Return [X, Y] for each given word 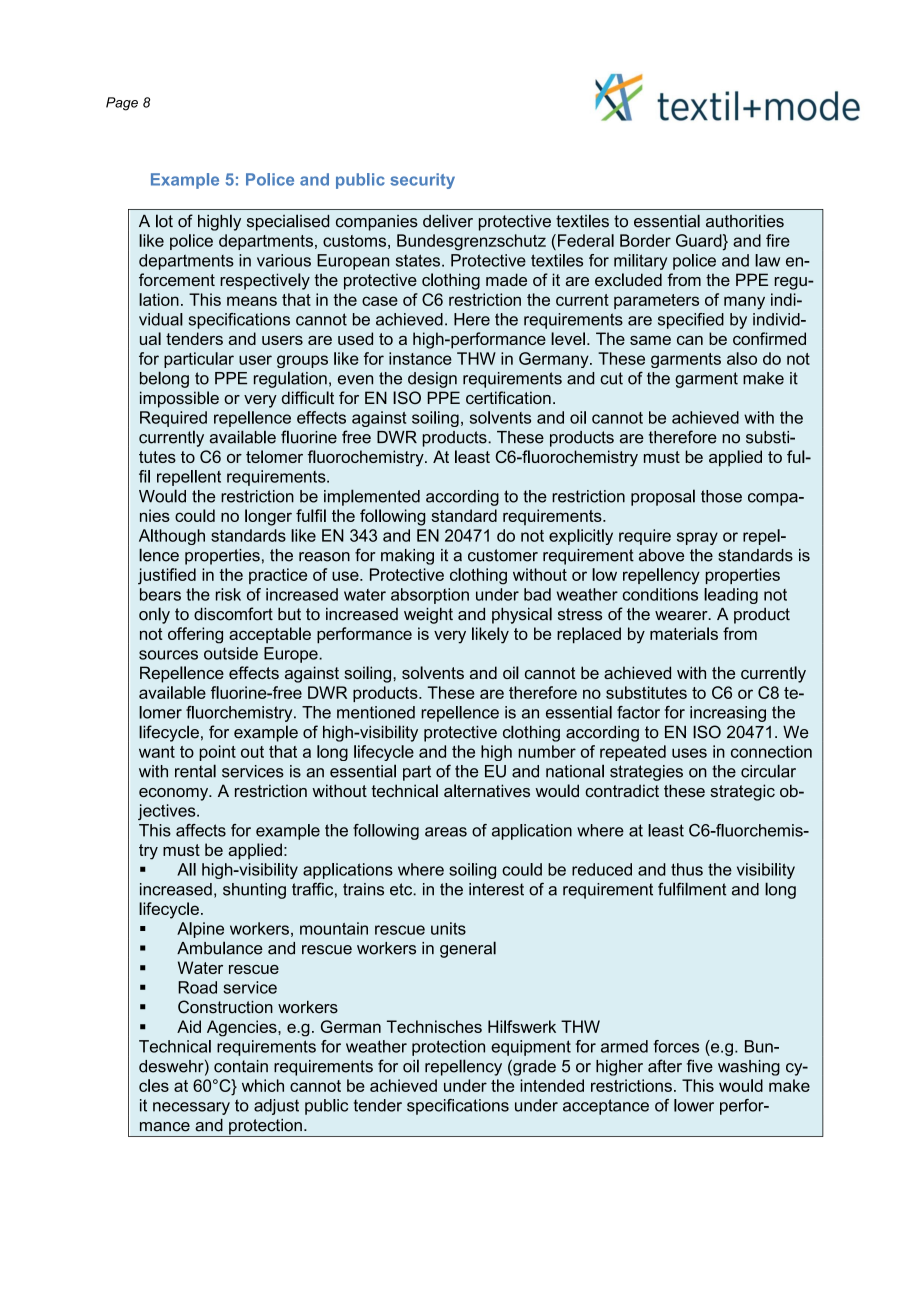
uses [689, 753]
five [700, 1066]
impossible [179, 399]
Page [122, 104]
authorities [745, 221]
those [721, 496]
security [422, 181]
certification [508, 397]
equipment [531, 1048]
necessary [191, 1108]
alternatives [487, 790]
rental [195, 771]
